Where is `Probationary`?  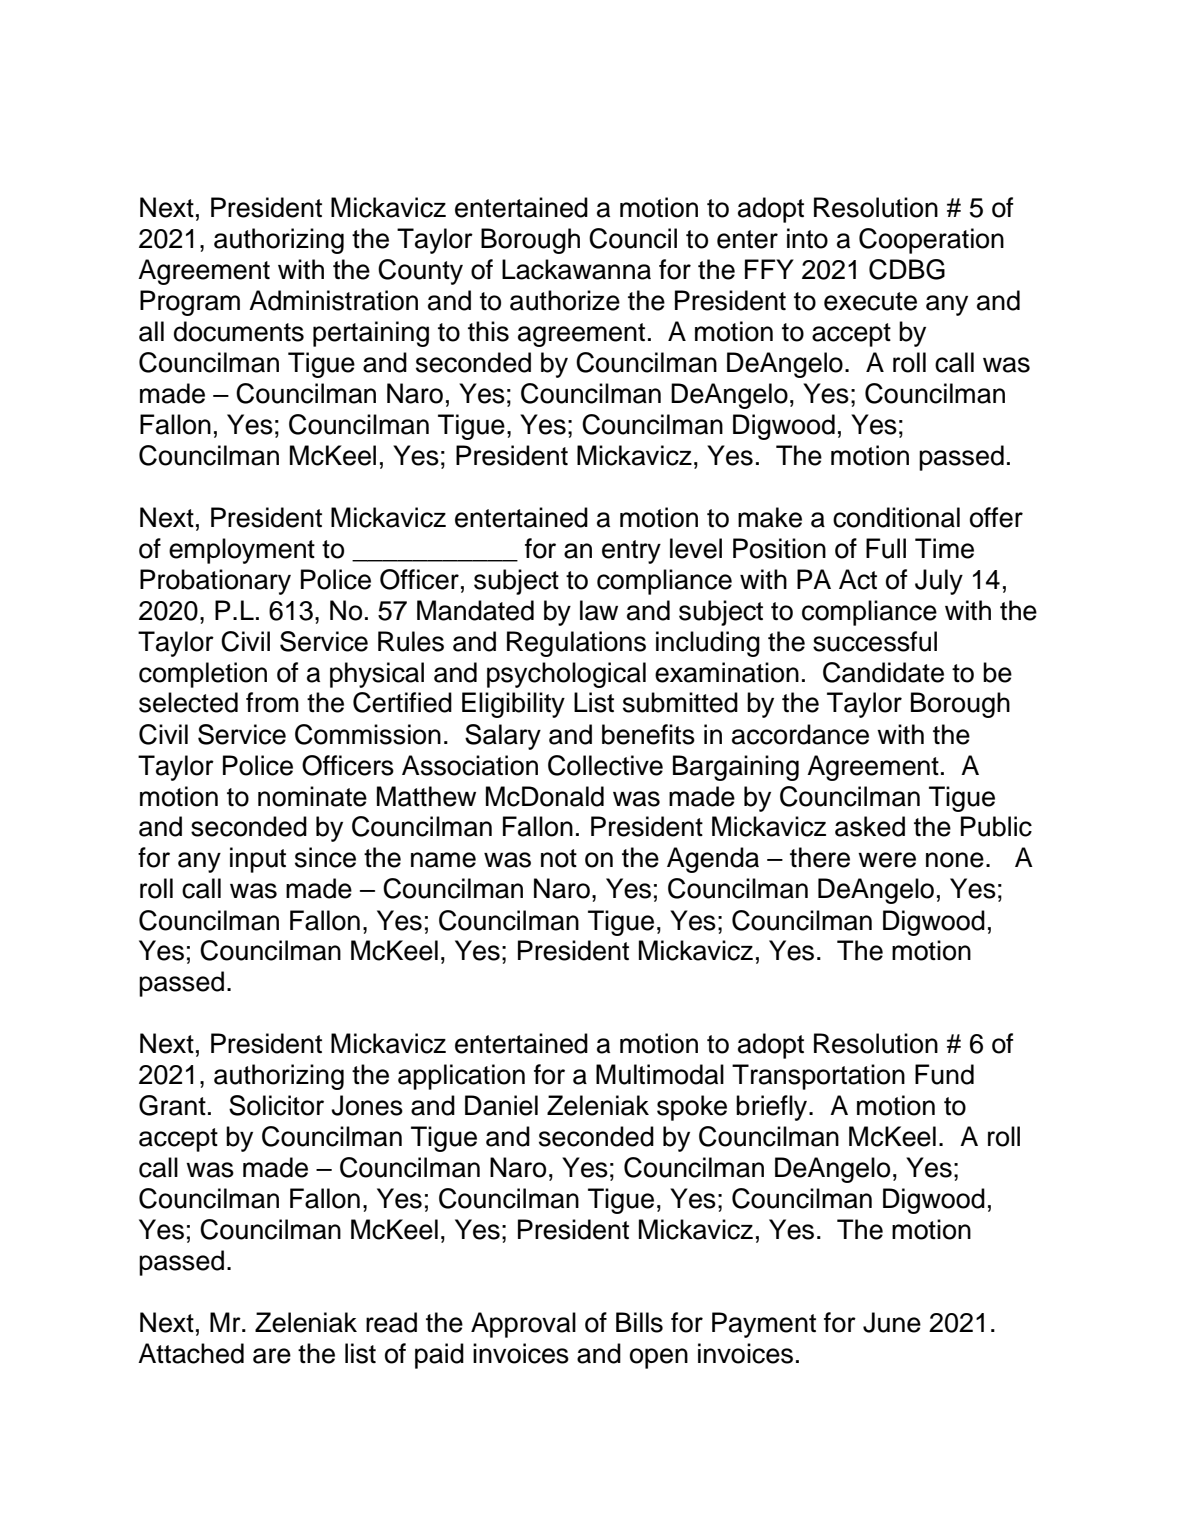
Probationary is located at coordinates (215, 582).
